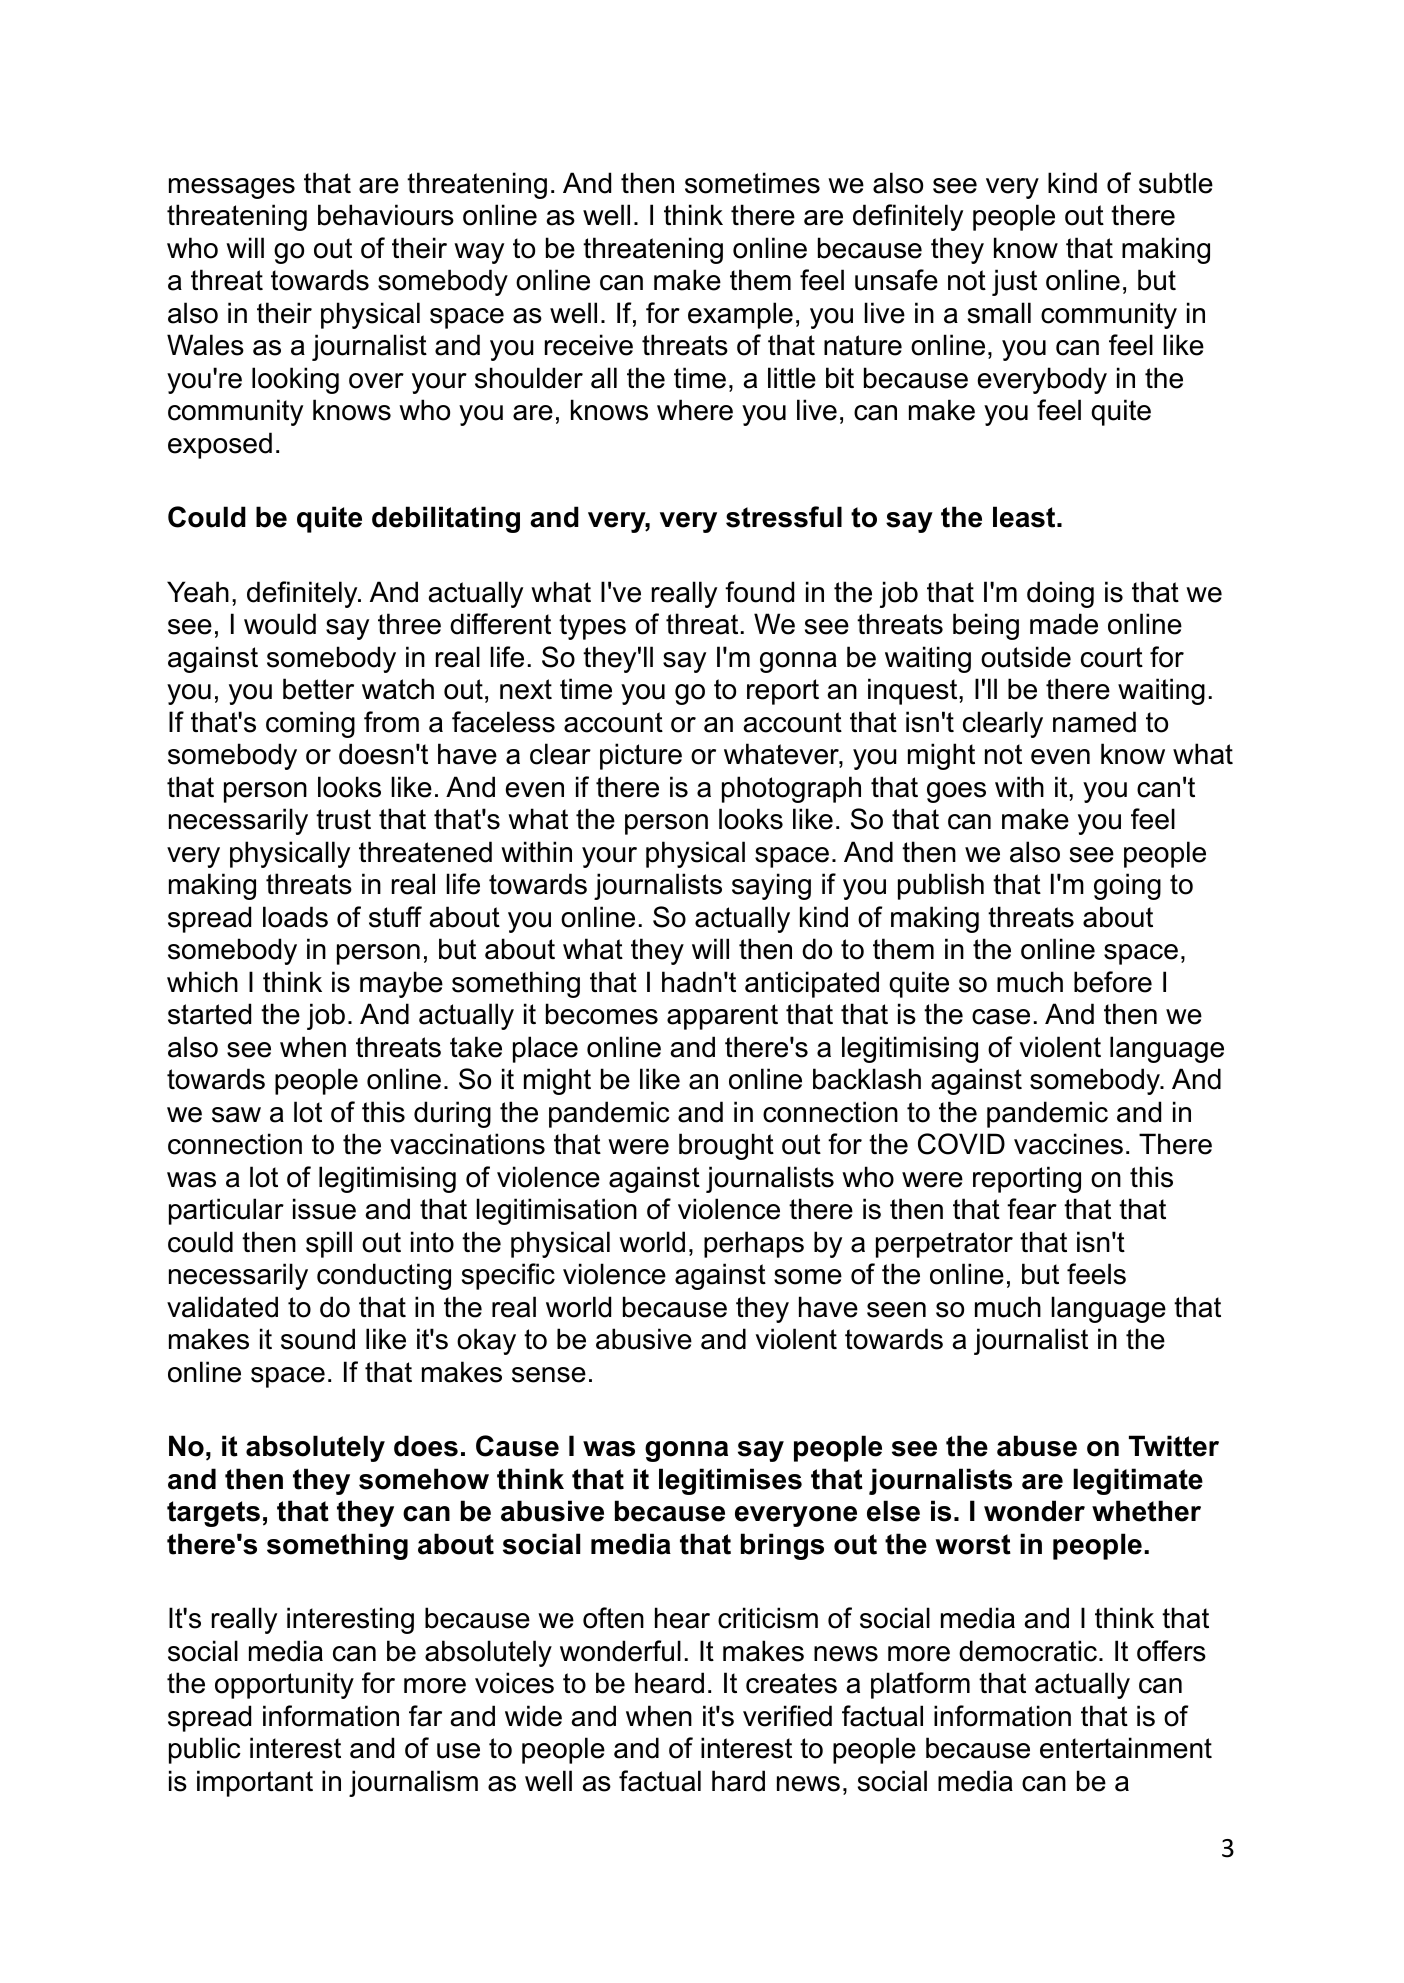 The width and height of the screenshot is (1404, 1983). What do you see at coordinates (386, 215) in the screenshot?
I see `behaviours` at bounding box center [386, 215].
